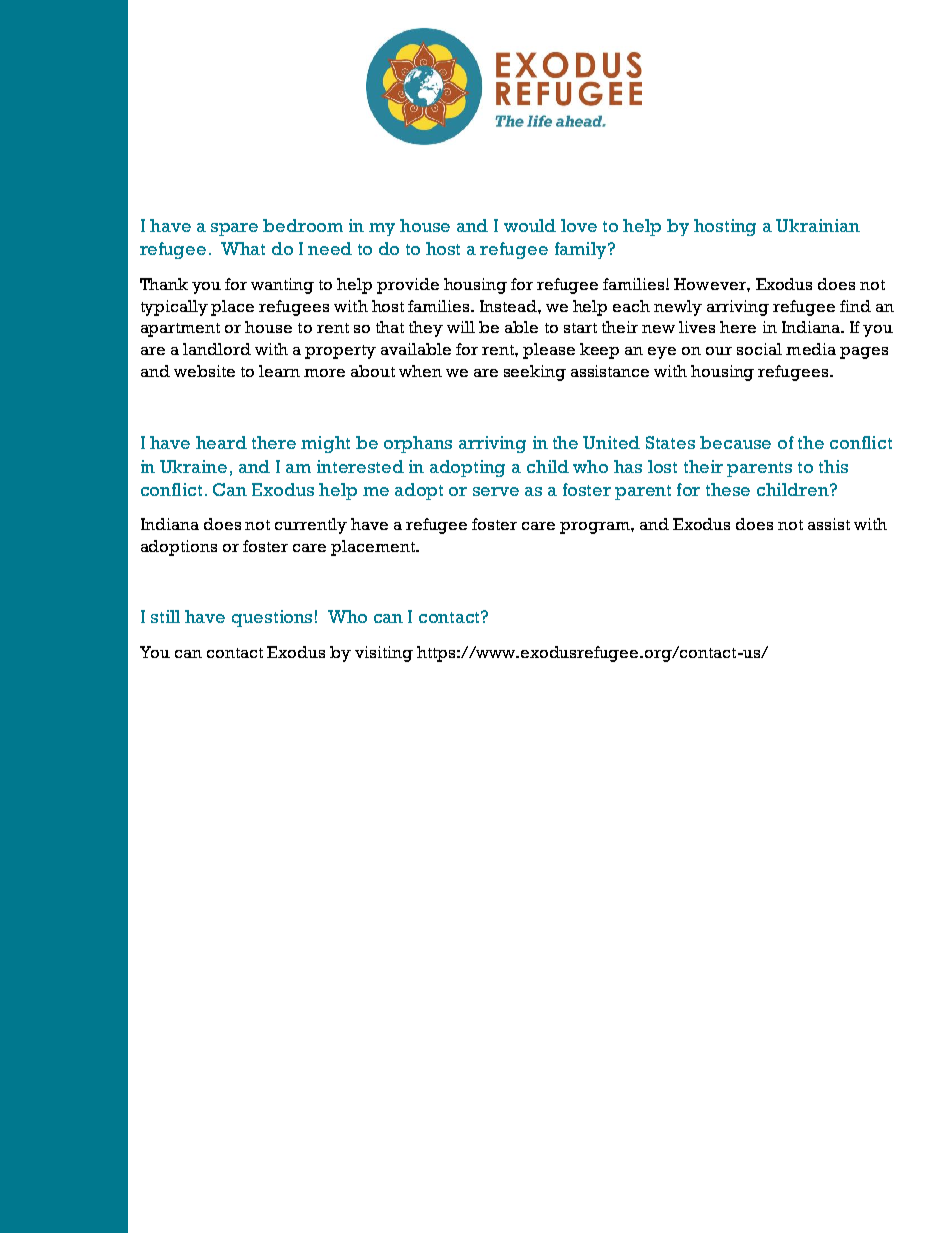 This image has height=1233, width=952. What do you see at coordinates (418, 444) in the image?
I see `orphans` at bounding box center [418, 444].
